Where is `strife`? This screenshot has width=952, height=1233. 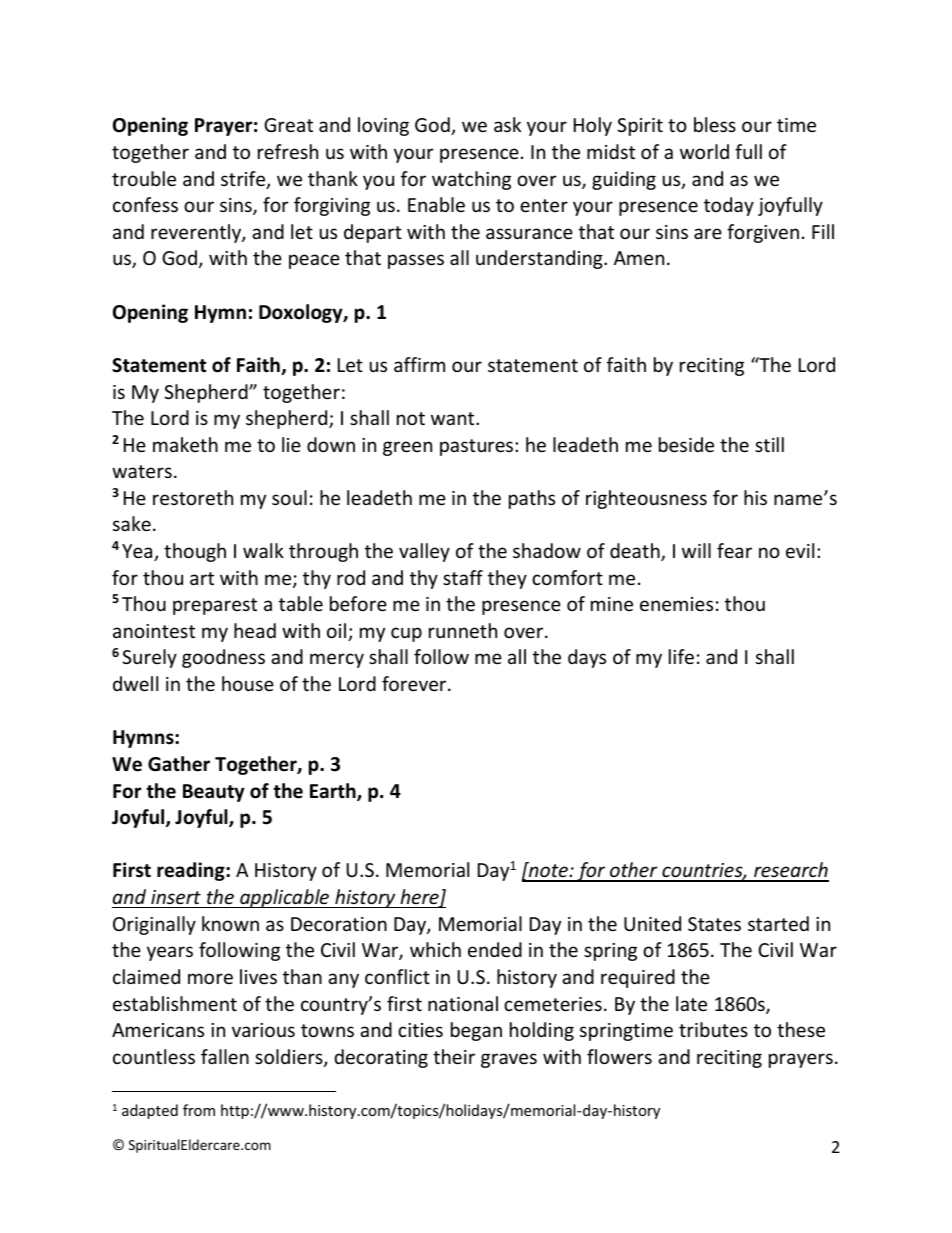
strife is located at coordinates (244, 180).
